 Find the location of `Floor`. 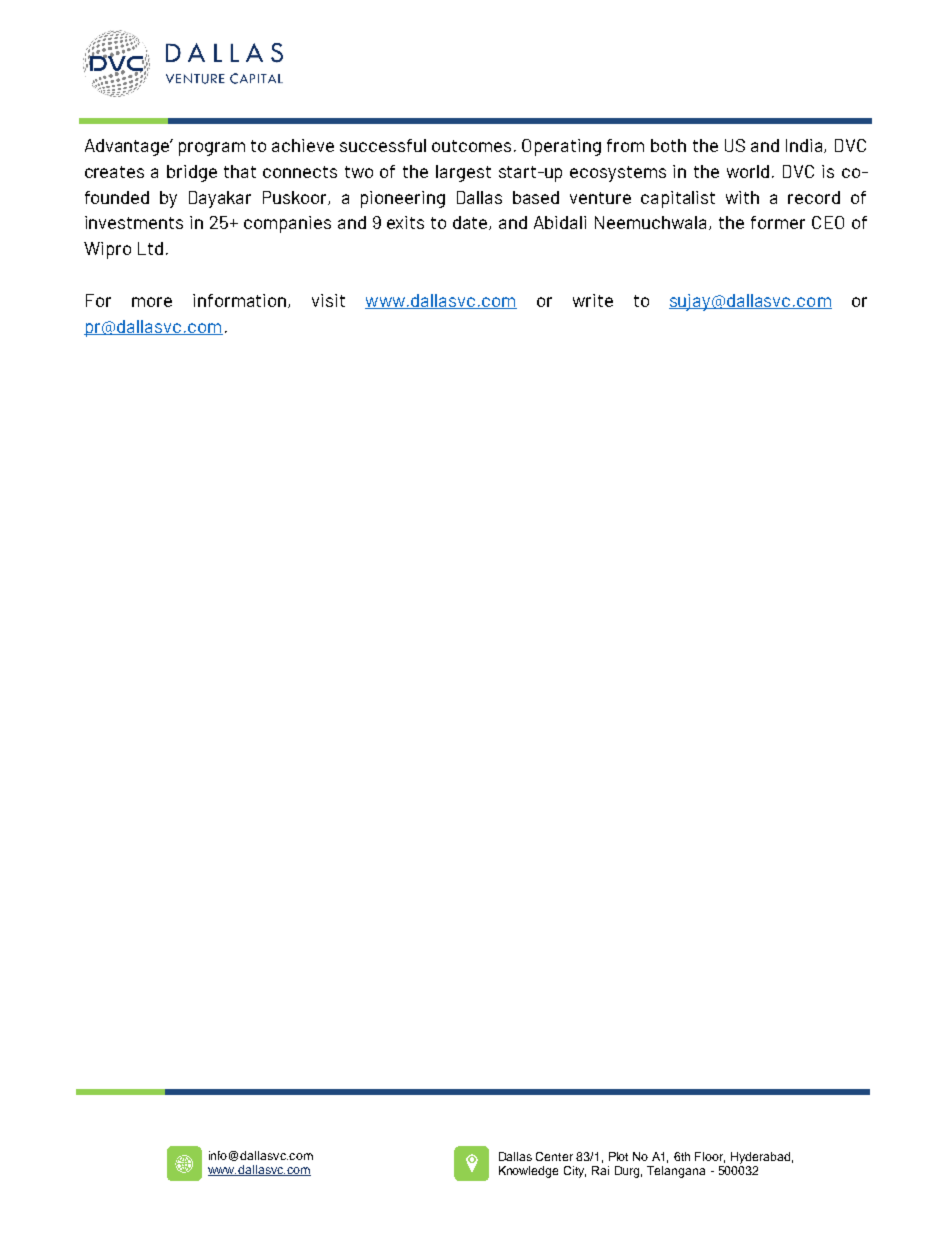

Floor is located at coordinates (710, 1157).
